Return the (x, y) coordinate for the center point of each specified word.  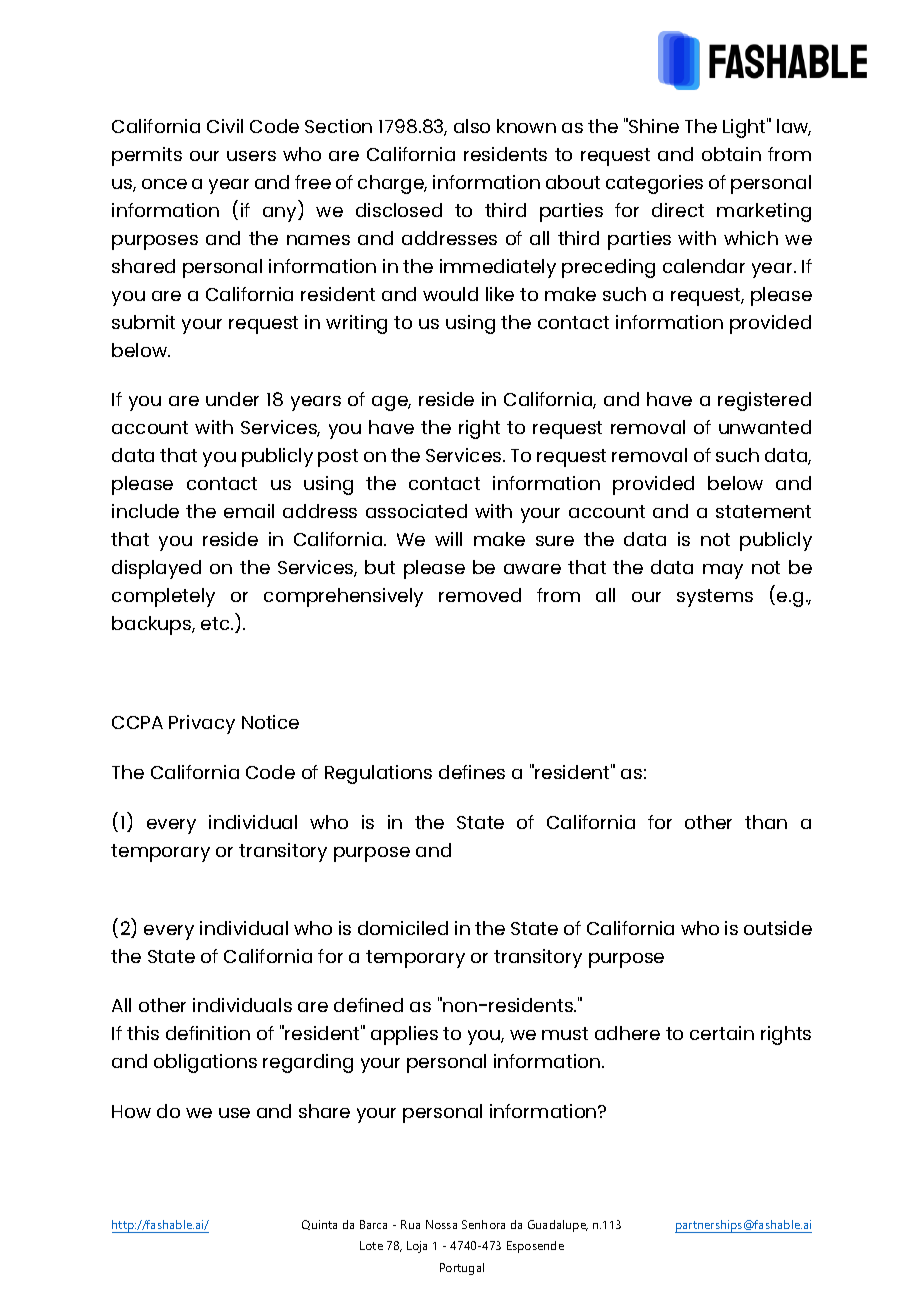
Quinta (319, 1225)
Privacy (202, 724)
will (448, 539)
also (472, 126)
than (766, 822)
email (249, 511)
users (251, 156)
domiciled (403, 928)
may (723, 571)
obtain (731, 154)
